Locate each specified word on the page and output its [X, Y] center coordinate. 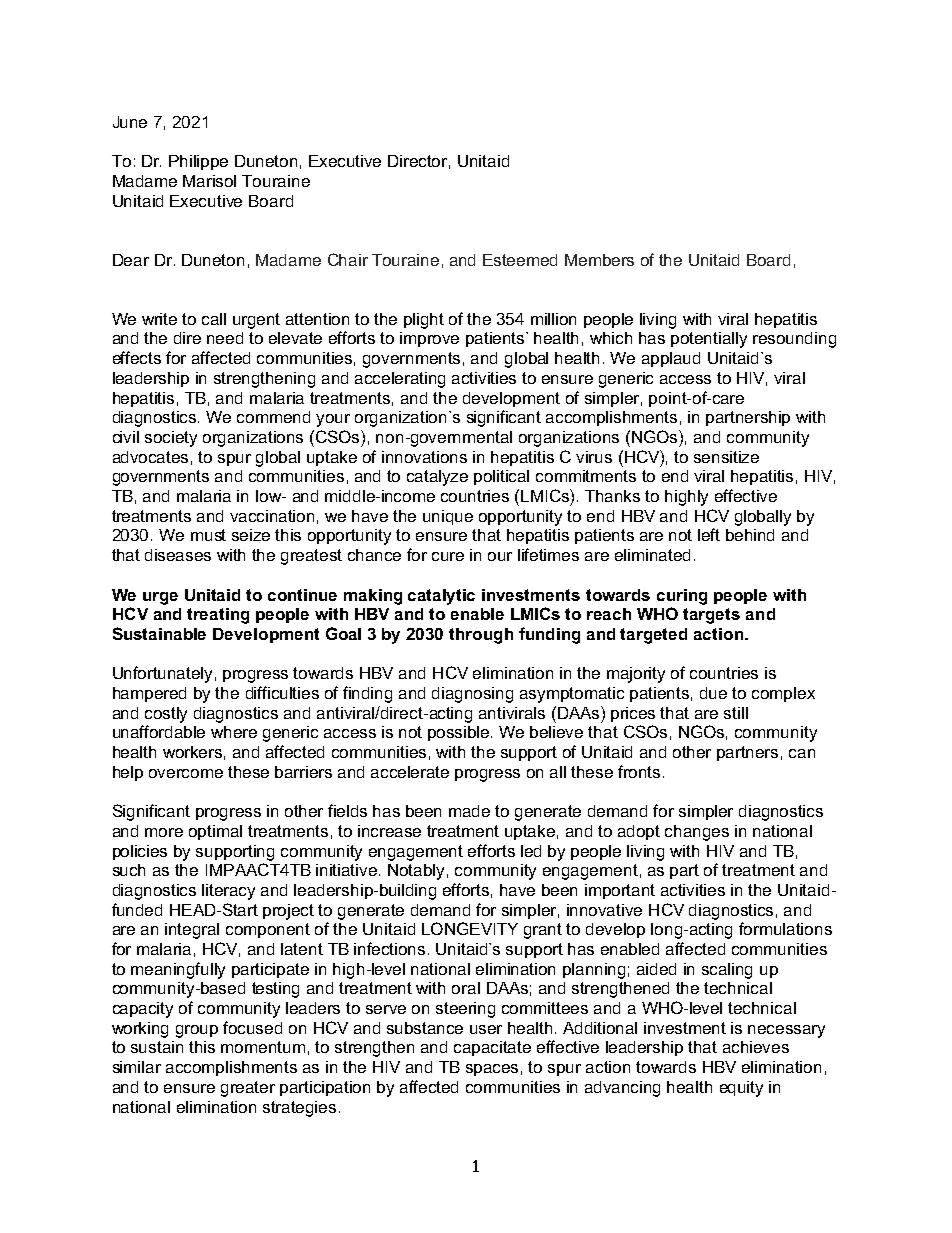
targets [711, 616]
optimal [215, 832]
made [469, 811]
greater [248, 1089]
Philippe [198, 162]
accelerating [400, 380]
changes [697, 833]
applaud [671, 359]
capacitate [492, 1048]
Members [599, 260]
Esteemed [520, 260]
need [225, 338]
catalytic [441, 597]
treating [218, 616]
